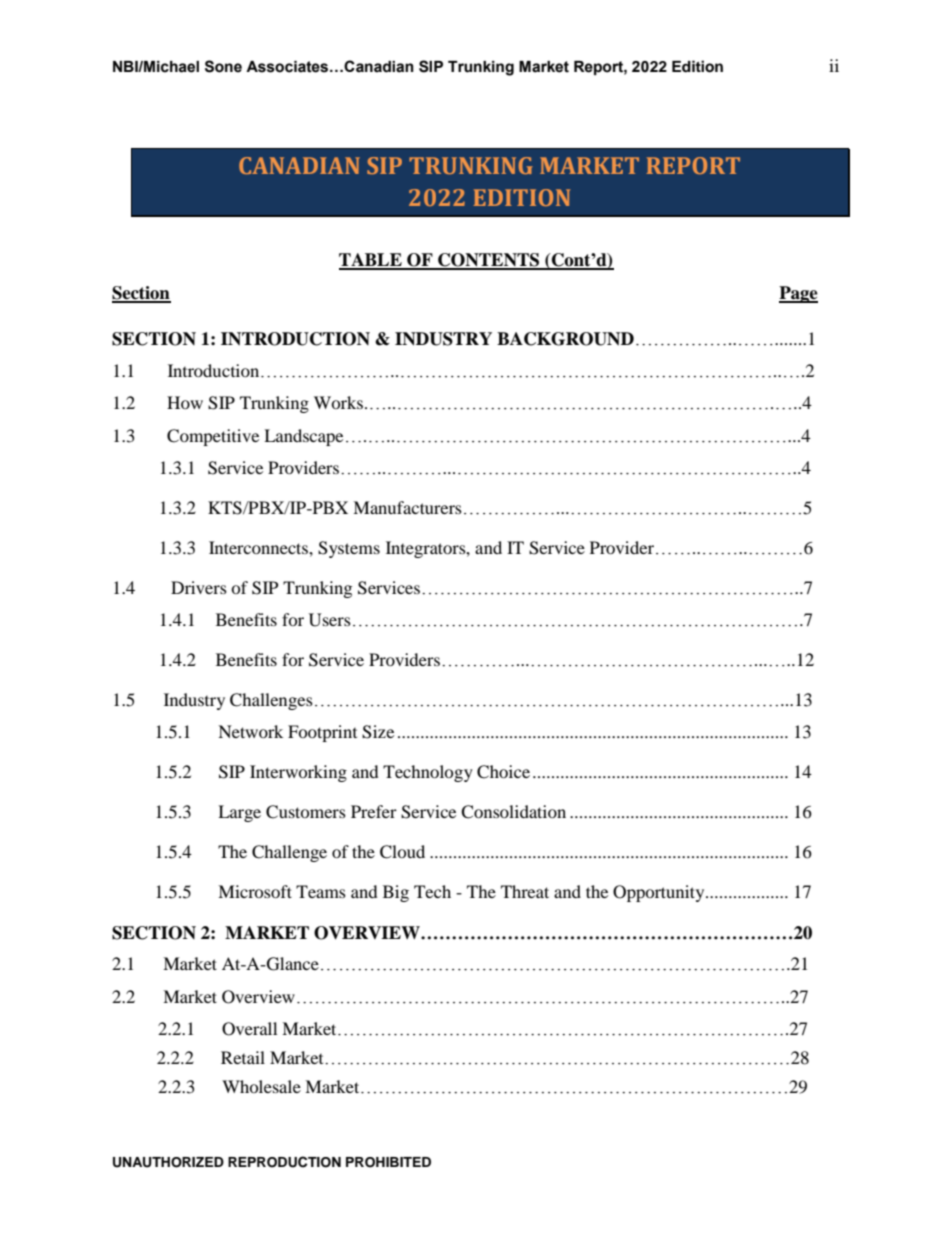 This page has height=1233, width=952. What do you see at coordinates (798, 294) in the page?
I see `Page` at bounding box center [798, 294].
